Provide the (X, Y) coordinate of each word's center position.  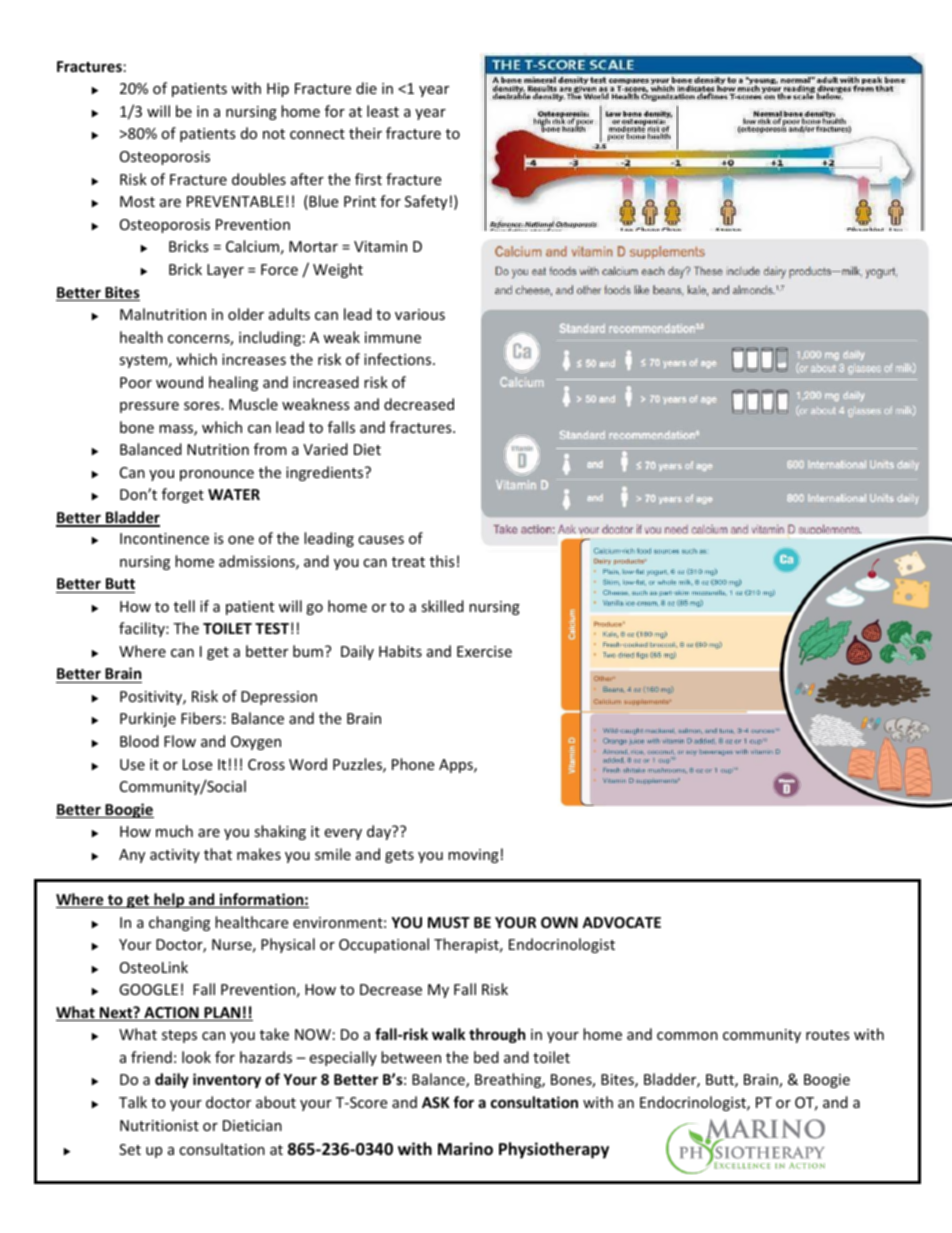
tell (184, 606)
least (383, 111)
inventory (227, 1080)
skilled (442, 606)
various (420, 314)
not (274, 134)
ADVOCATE (621, 922)
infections (399, 359)
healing (233, 383)
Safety (426, 202)
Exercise (484, 651)
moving (473, 856)
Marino (465, 1149)
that (218, 854)
